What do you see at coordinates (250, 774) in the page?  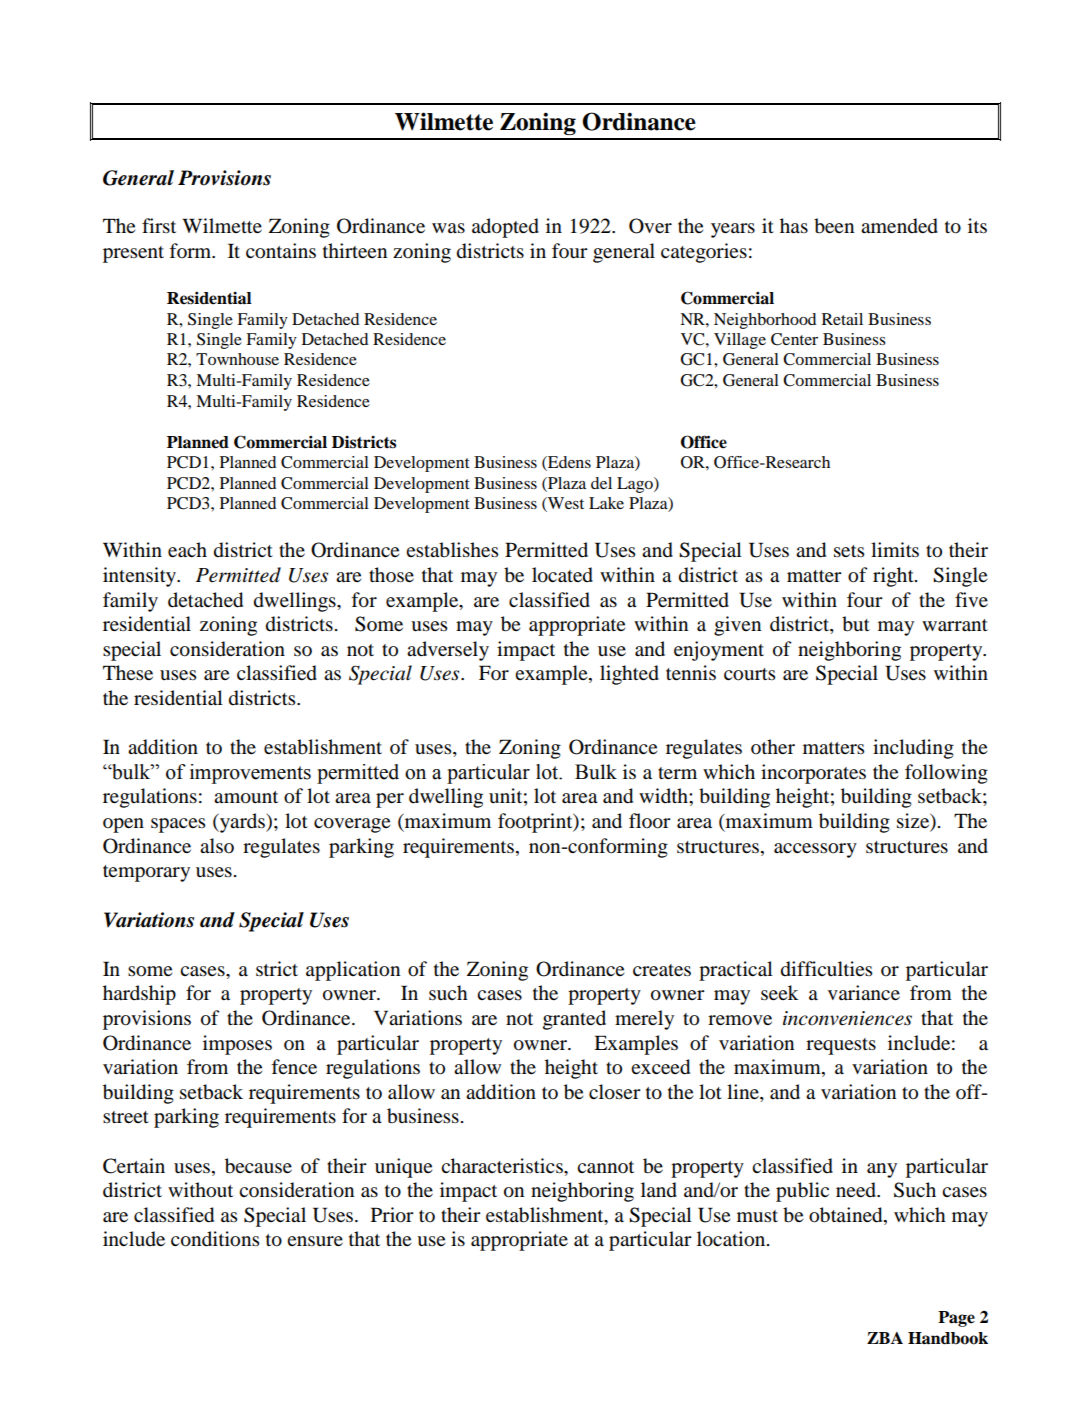 I see `improvements` at bounding box center [250, 774].
